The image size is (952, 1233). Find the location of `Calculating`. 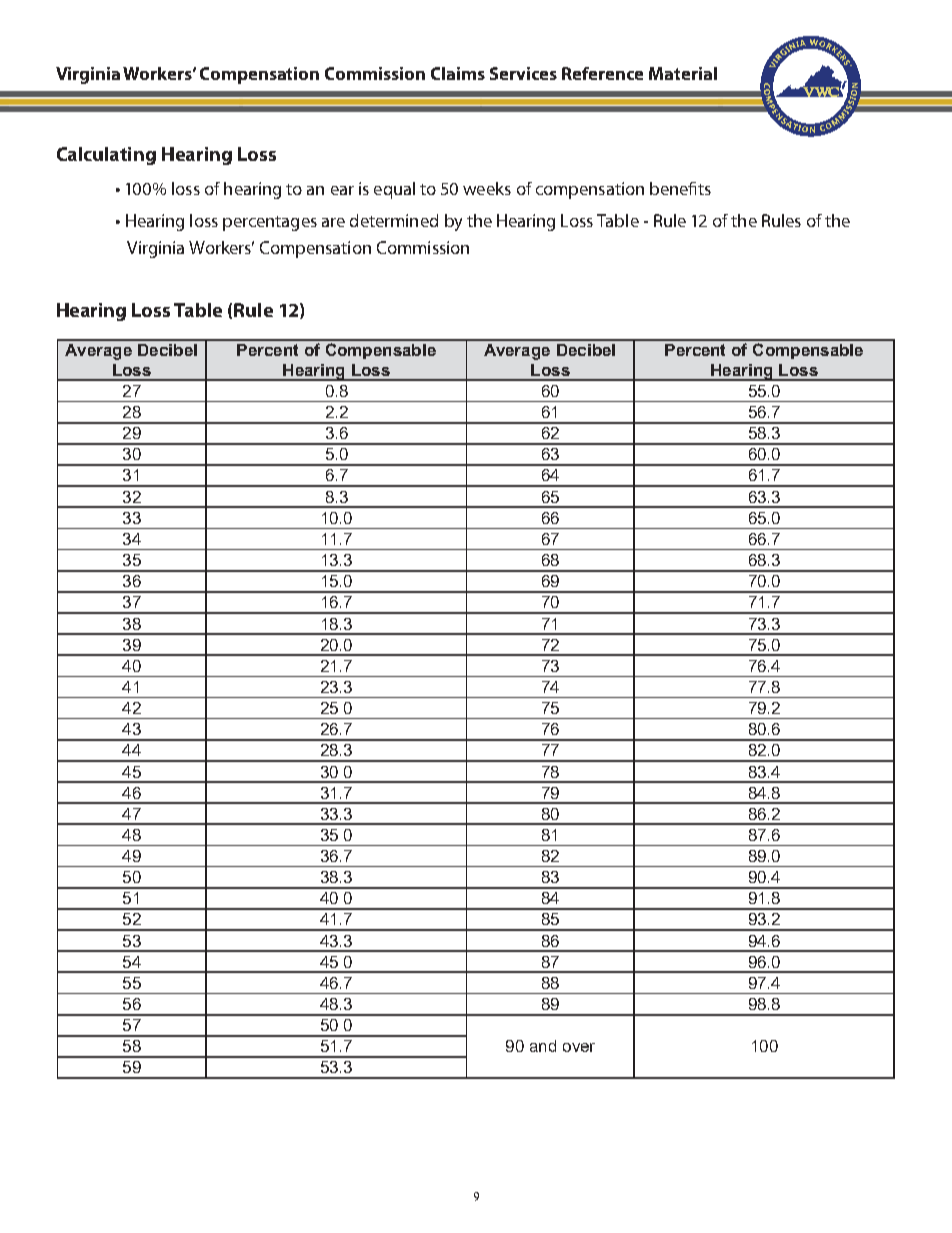

Calculating is located at coordinates (106, 156).
